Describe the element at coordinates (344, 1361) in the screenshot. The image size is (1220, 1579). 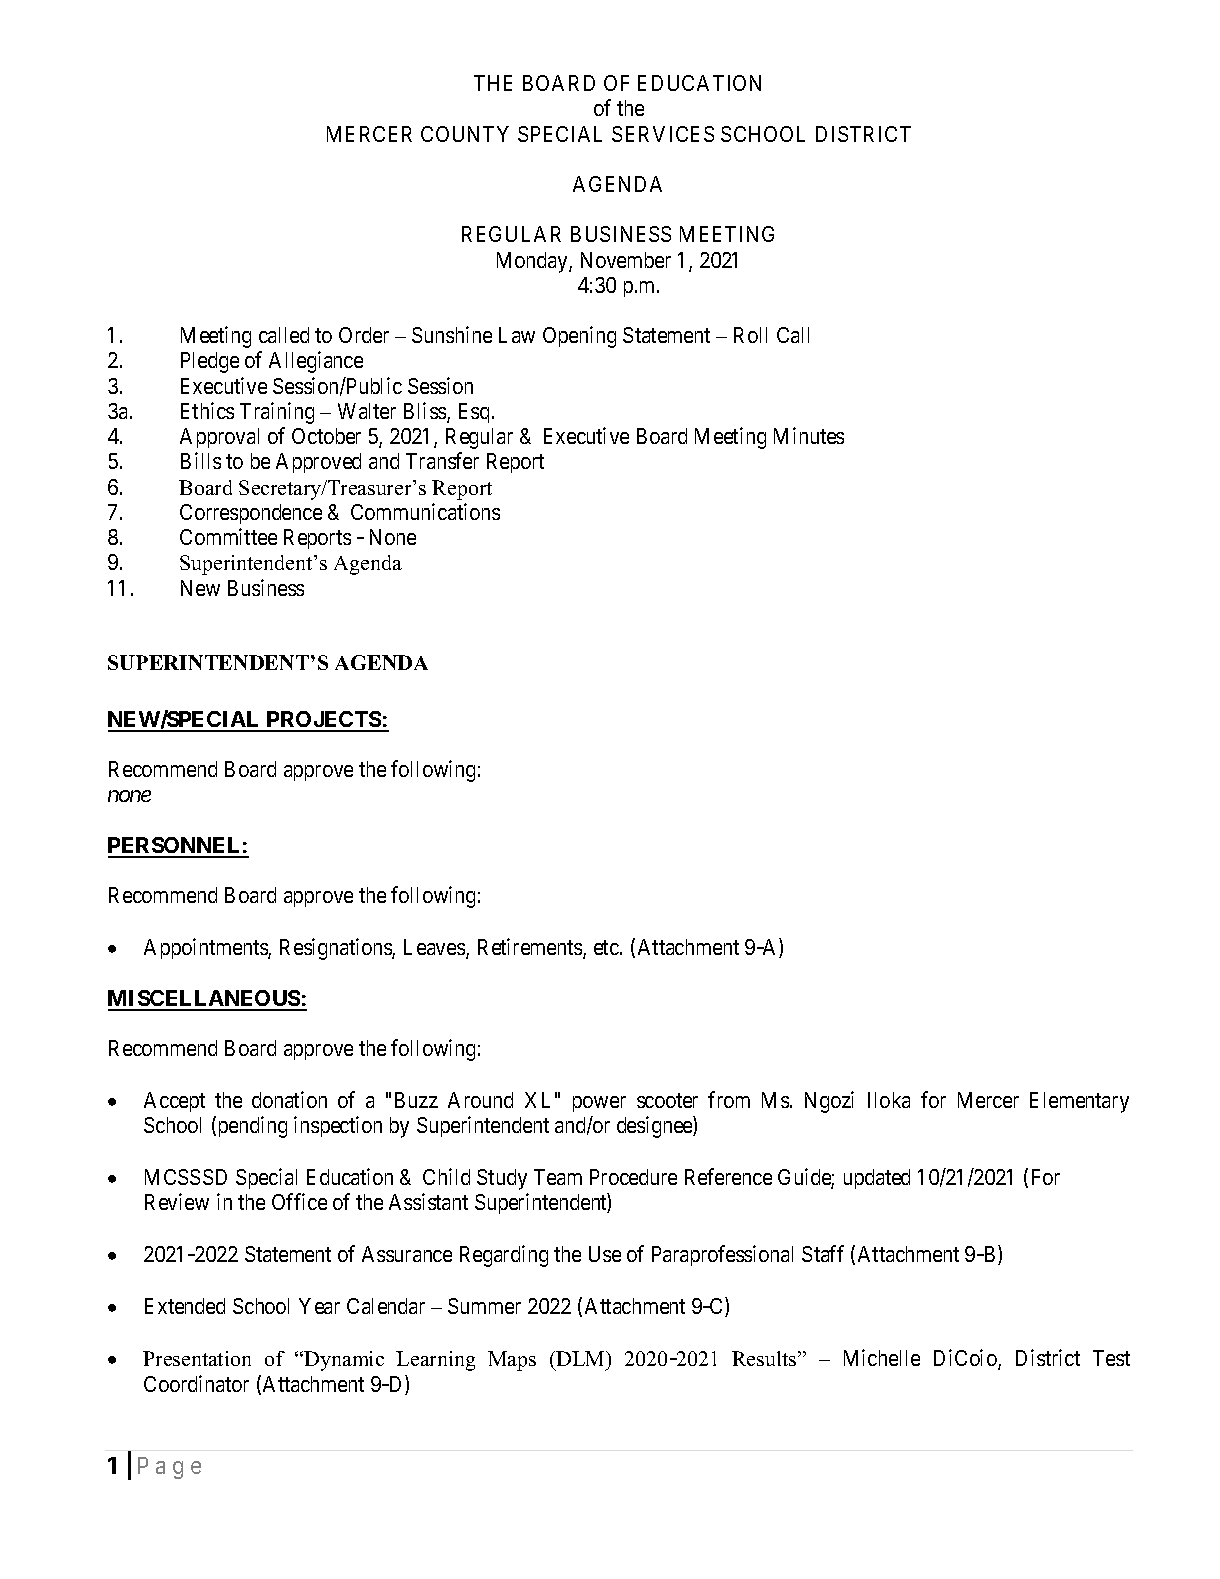
I see `Dynamic` at that location.
